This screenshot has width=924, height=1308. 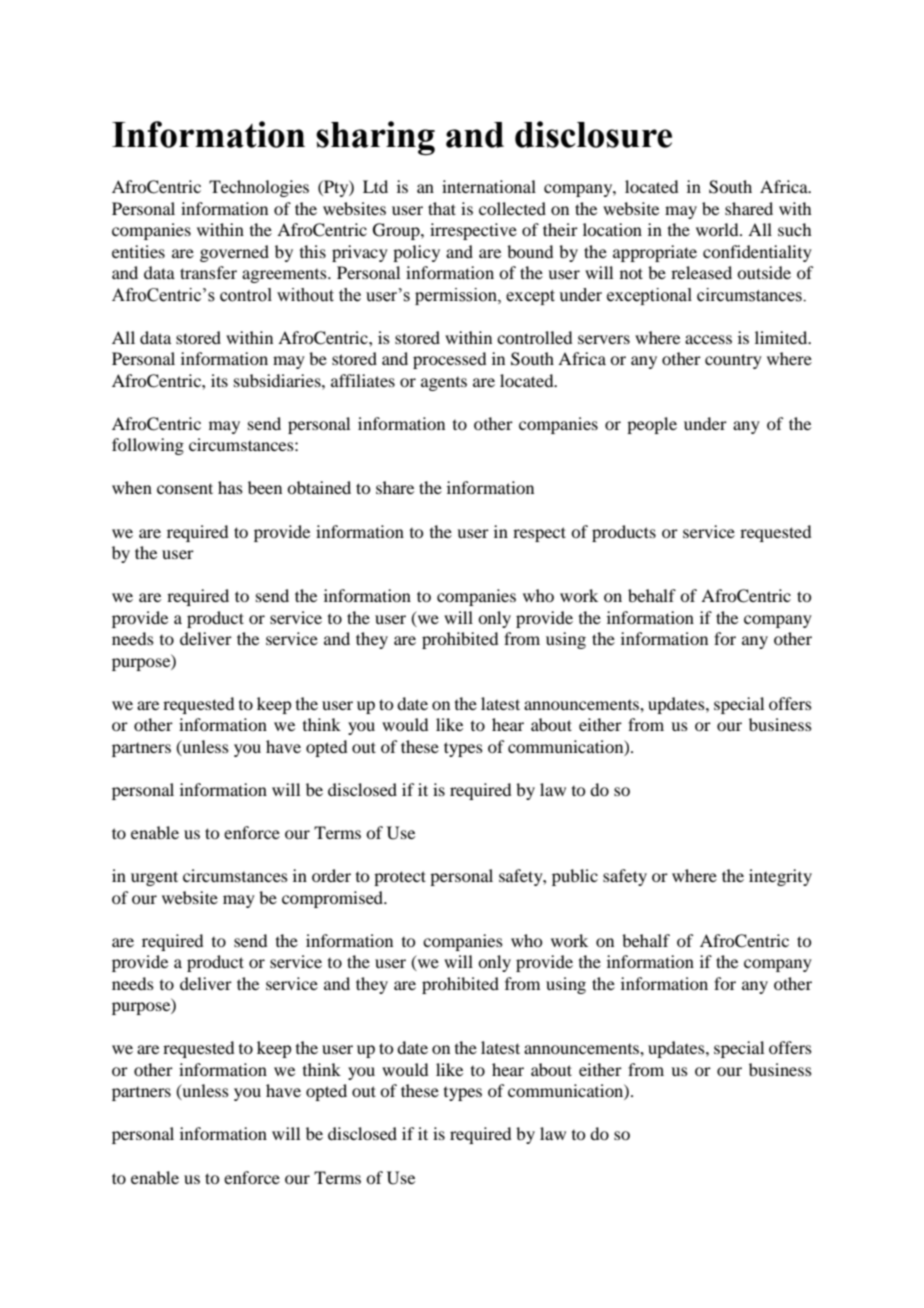 I want to click on protect, so click(x=400, y=878).
